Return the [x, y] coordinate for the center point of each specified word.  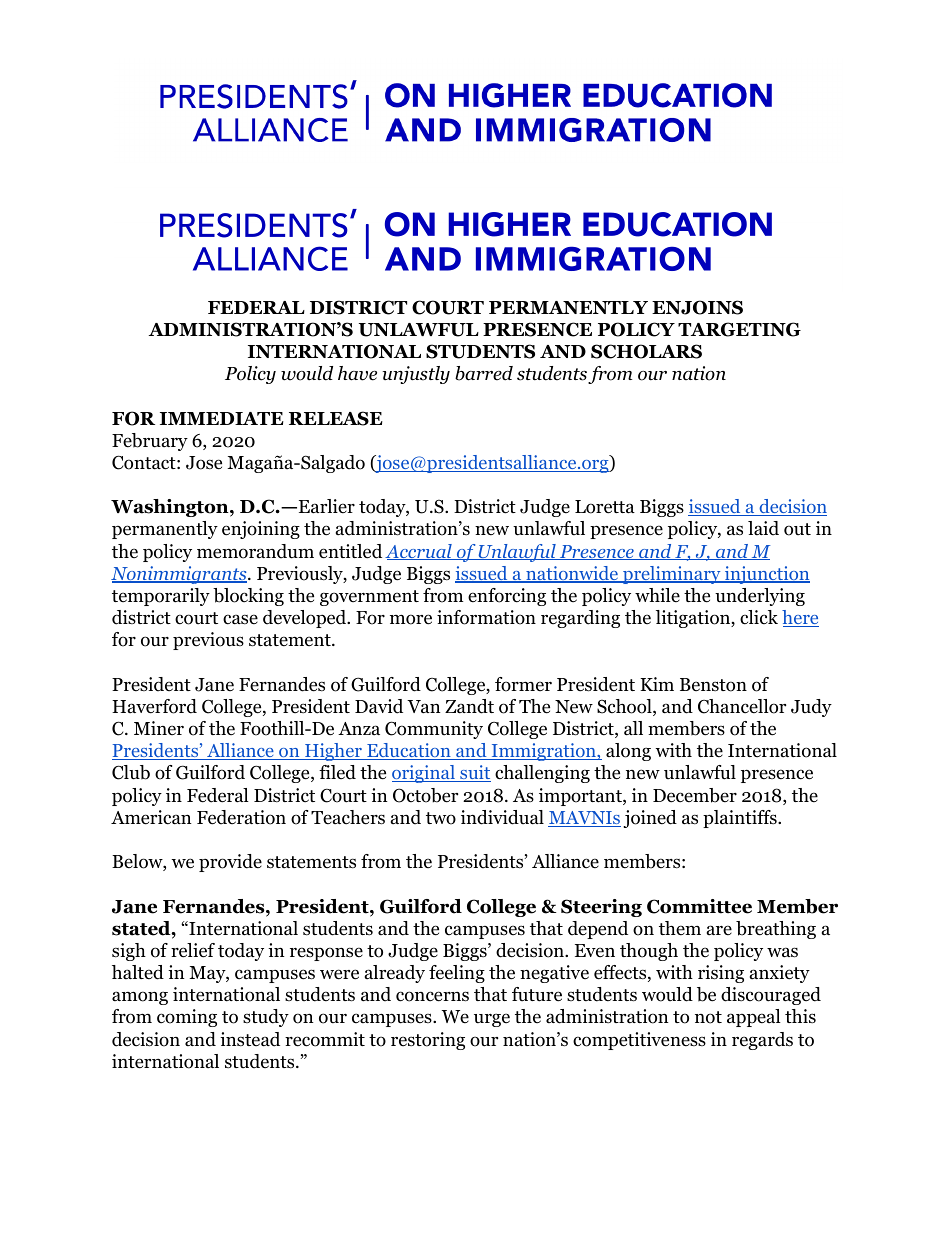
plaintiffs [741, 819]
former [523, 684]
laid [763, 528]
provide [230, 863]
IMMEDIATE [222, 418]
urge [492, 1020]
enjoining [261, 530]
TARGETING [739, 329]
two [441, 818]
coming [187, 1018]
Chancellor [742, 706]
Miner [159, 728]
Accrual [419, 552]
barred [484, 373]
